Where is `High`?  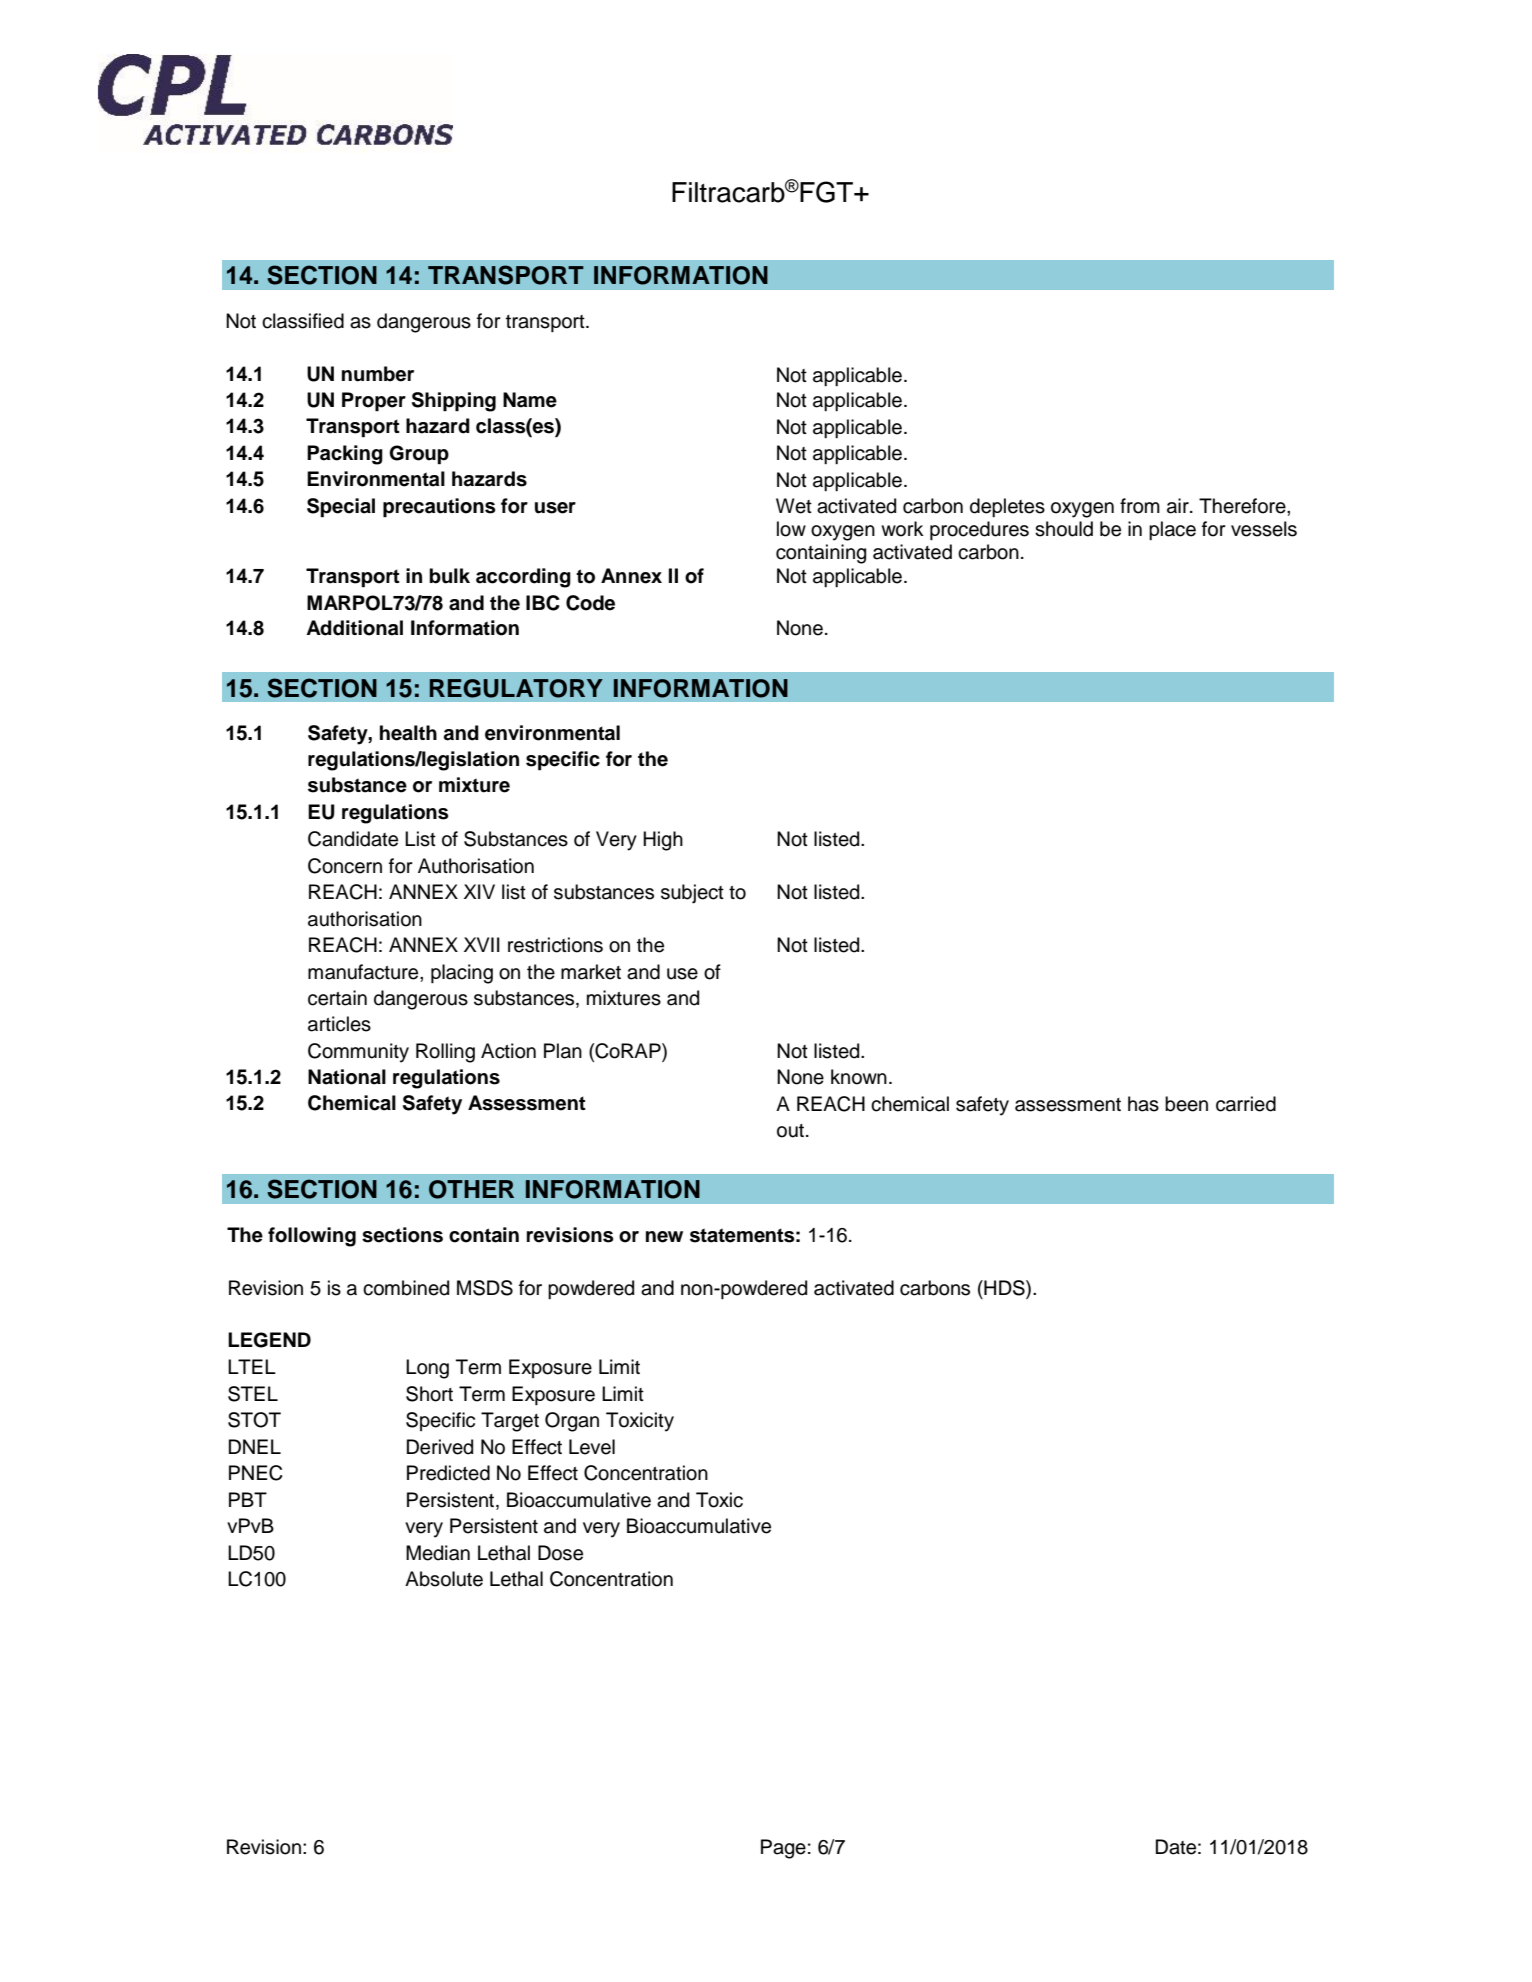
High is located at coordinates (663, 841).
